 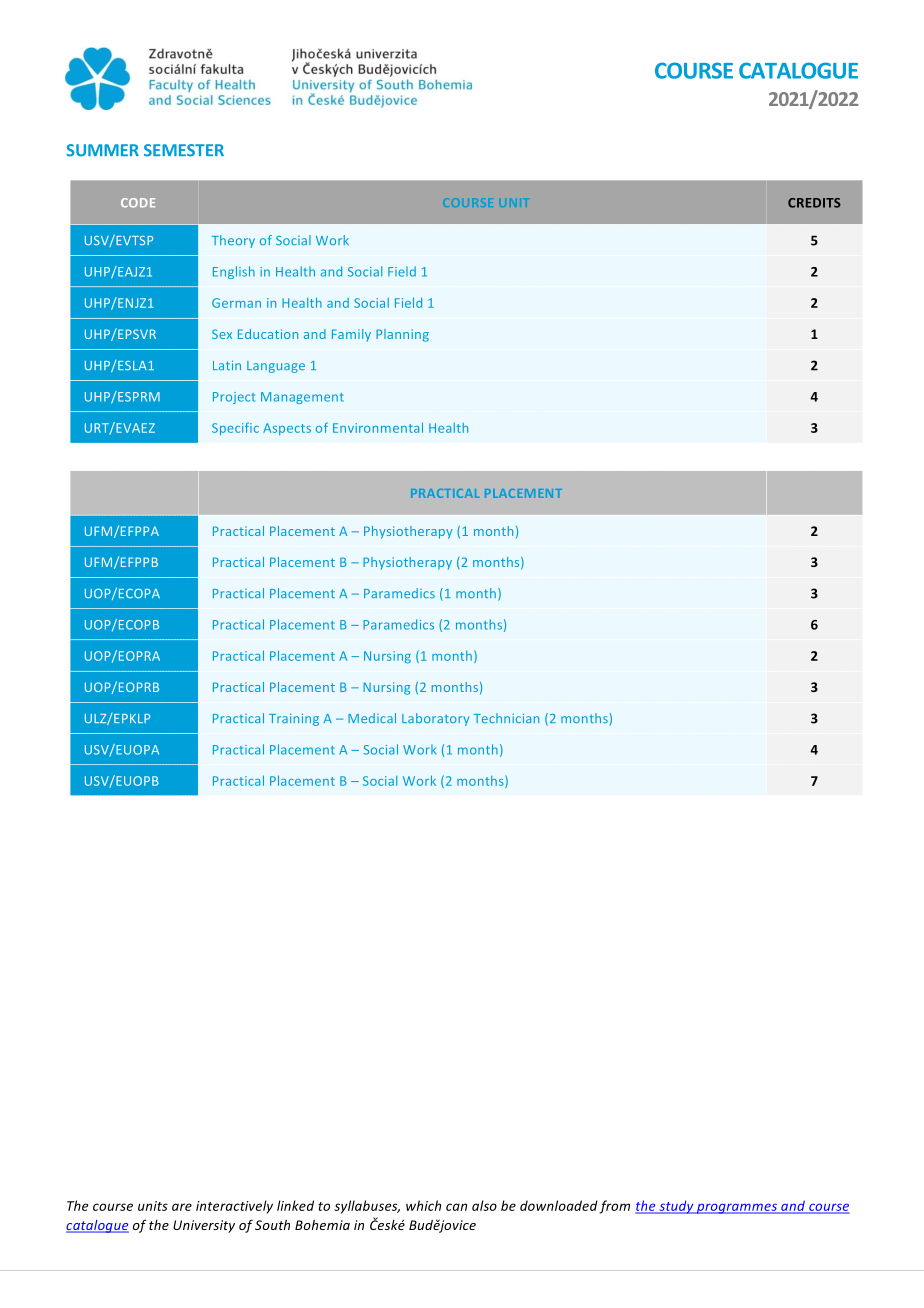 I want to click on also, so click(x=484, y=1205).
